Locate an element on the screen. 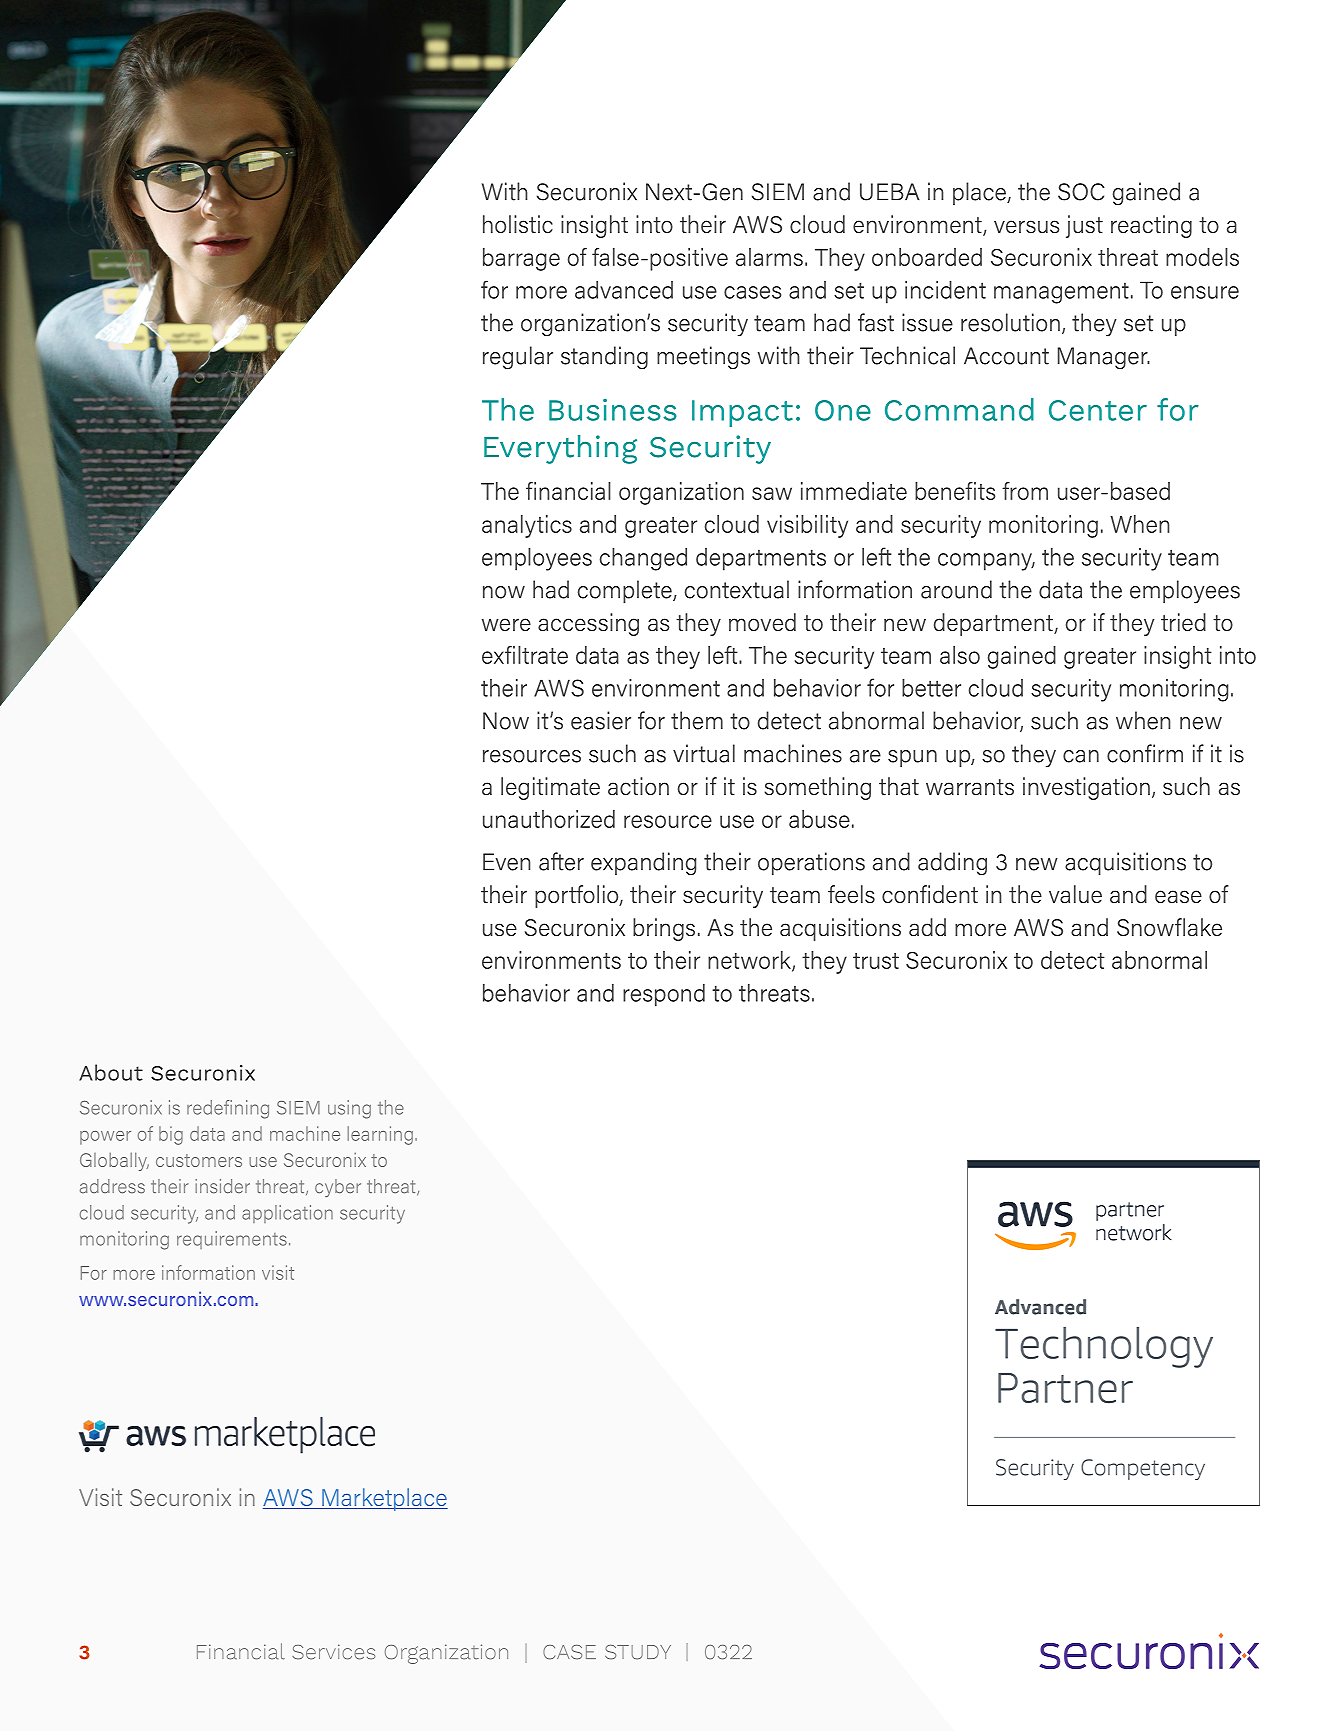 Image resolution: width=1338 pixels, height=1731 pixels. About is located at coordinates (111, 1072).
